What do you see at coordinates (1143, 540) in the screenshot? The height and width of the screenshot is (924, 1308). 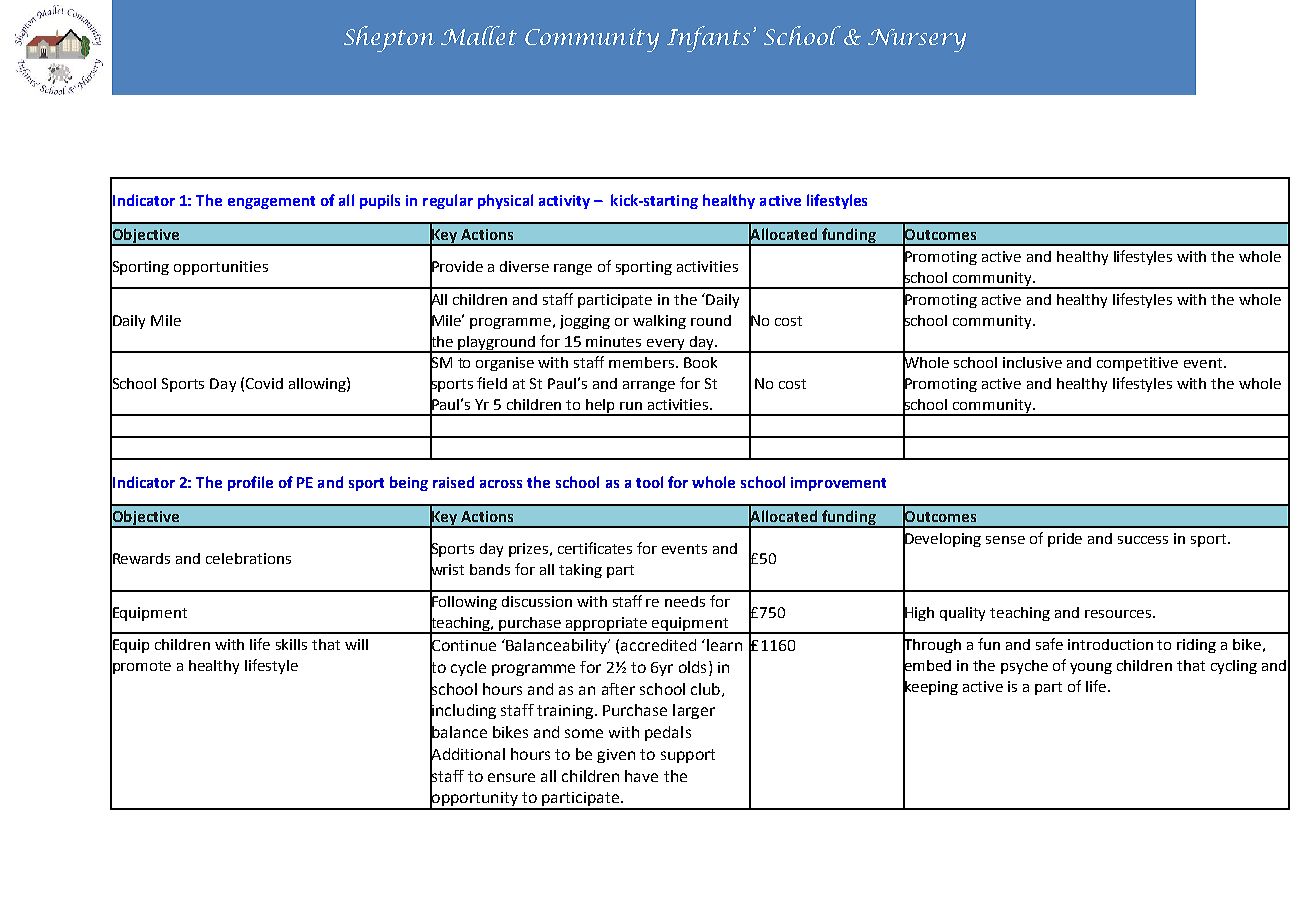 I see `success` at bounding box center [1143, 540].
